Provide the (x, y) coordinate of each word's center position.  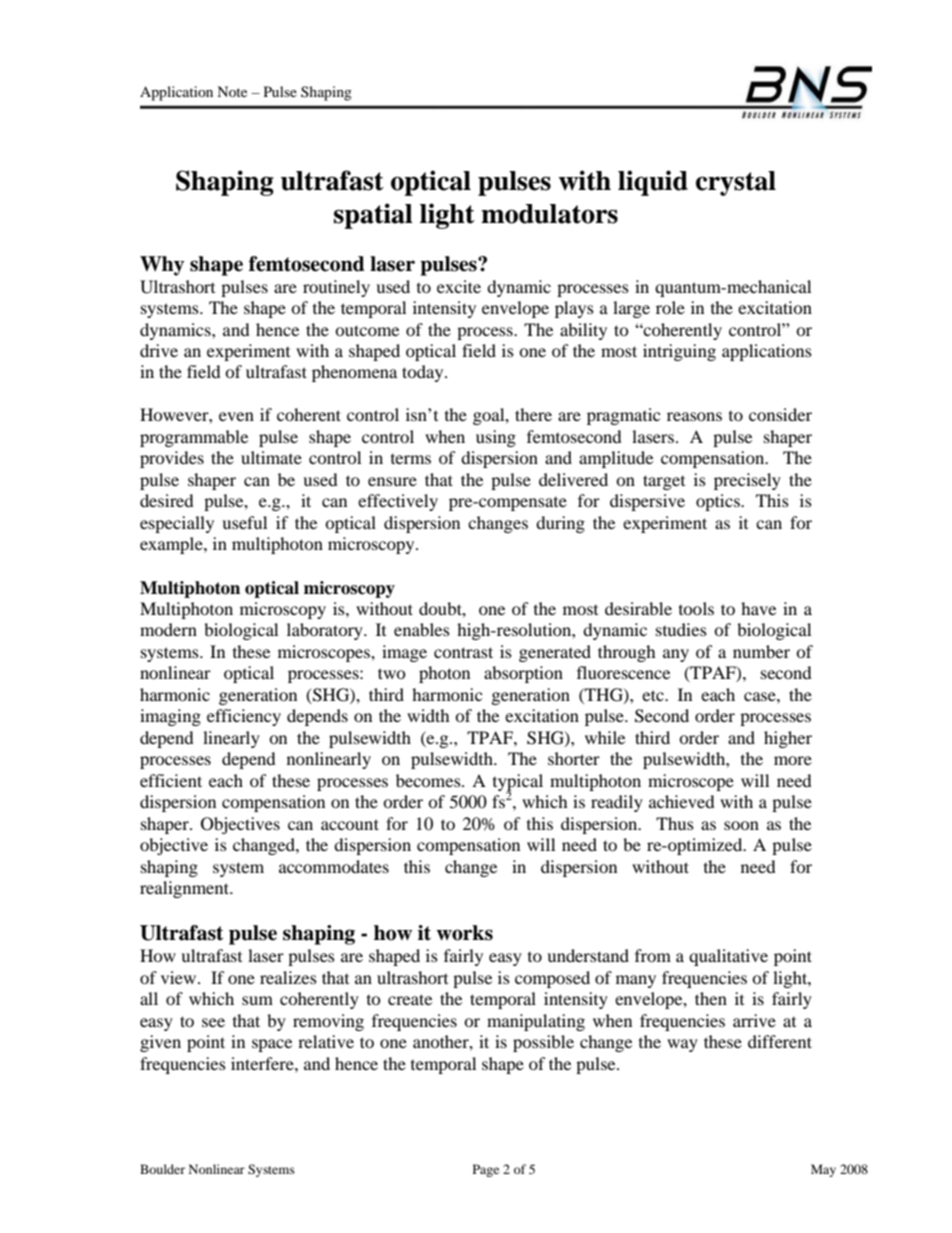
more (793, 760)
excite (459, 286)
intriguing (679, 352)
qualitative (728, 957)
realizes (288, 977)
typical (518, 783)
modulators (549, 214)
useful (244, 522)
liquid (653, 183)
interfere (263, 1063)
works (464, 933)
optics (719, 502)
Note (232, 91)
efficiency (244, 717)
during (560, 524)
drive (159, 350)
